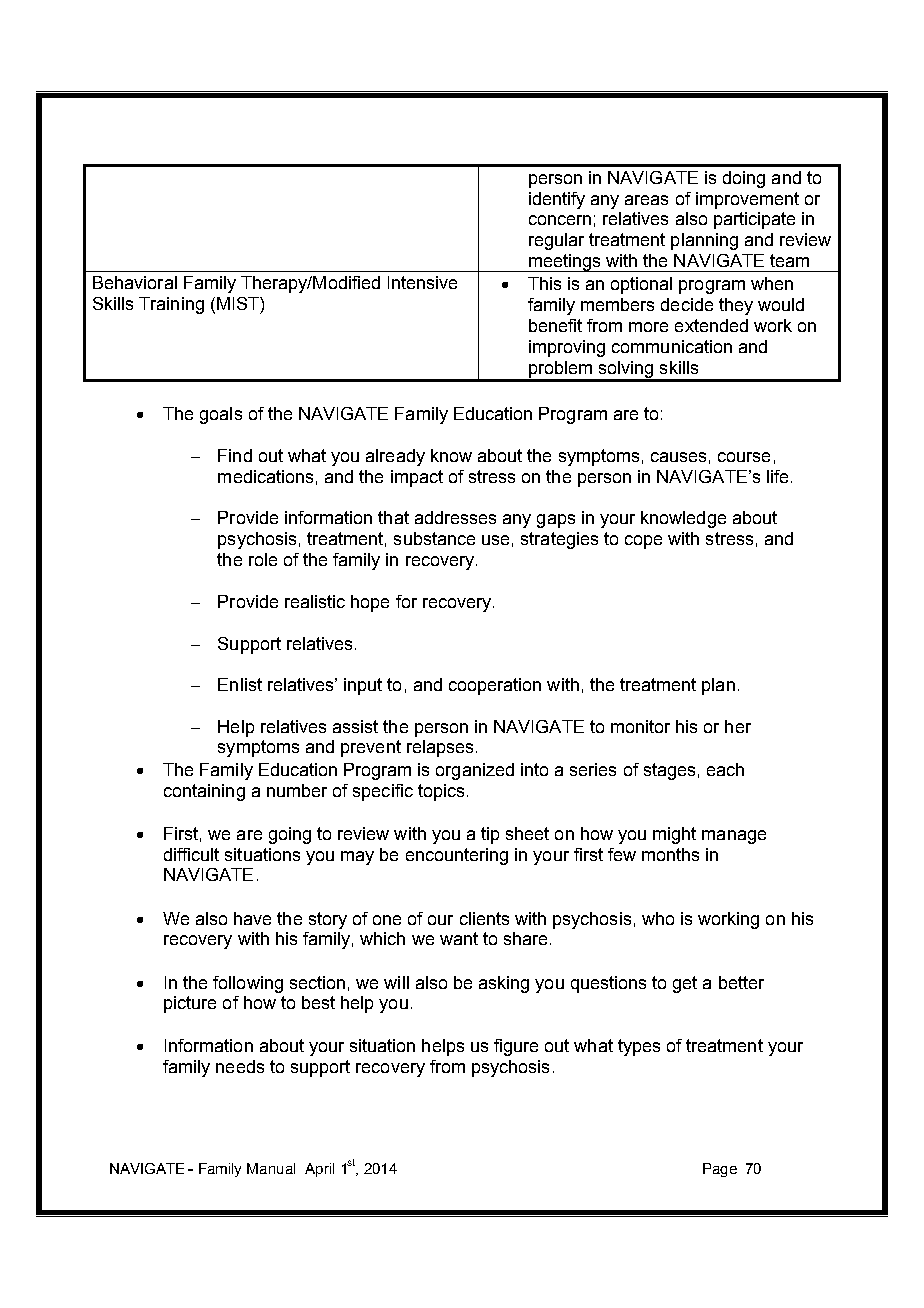 This screenshot has width=924, height=1308. Describe the element at coordinates (685, 984) in the screenshot. I see `get` at that location.
